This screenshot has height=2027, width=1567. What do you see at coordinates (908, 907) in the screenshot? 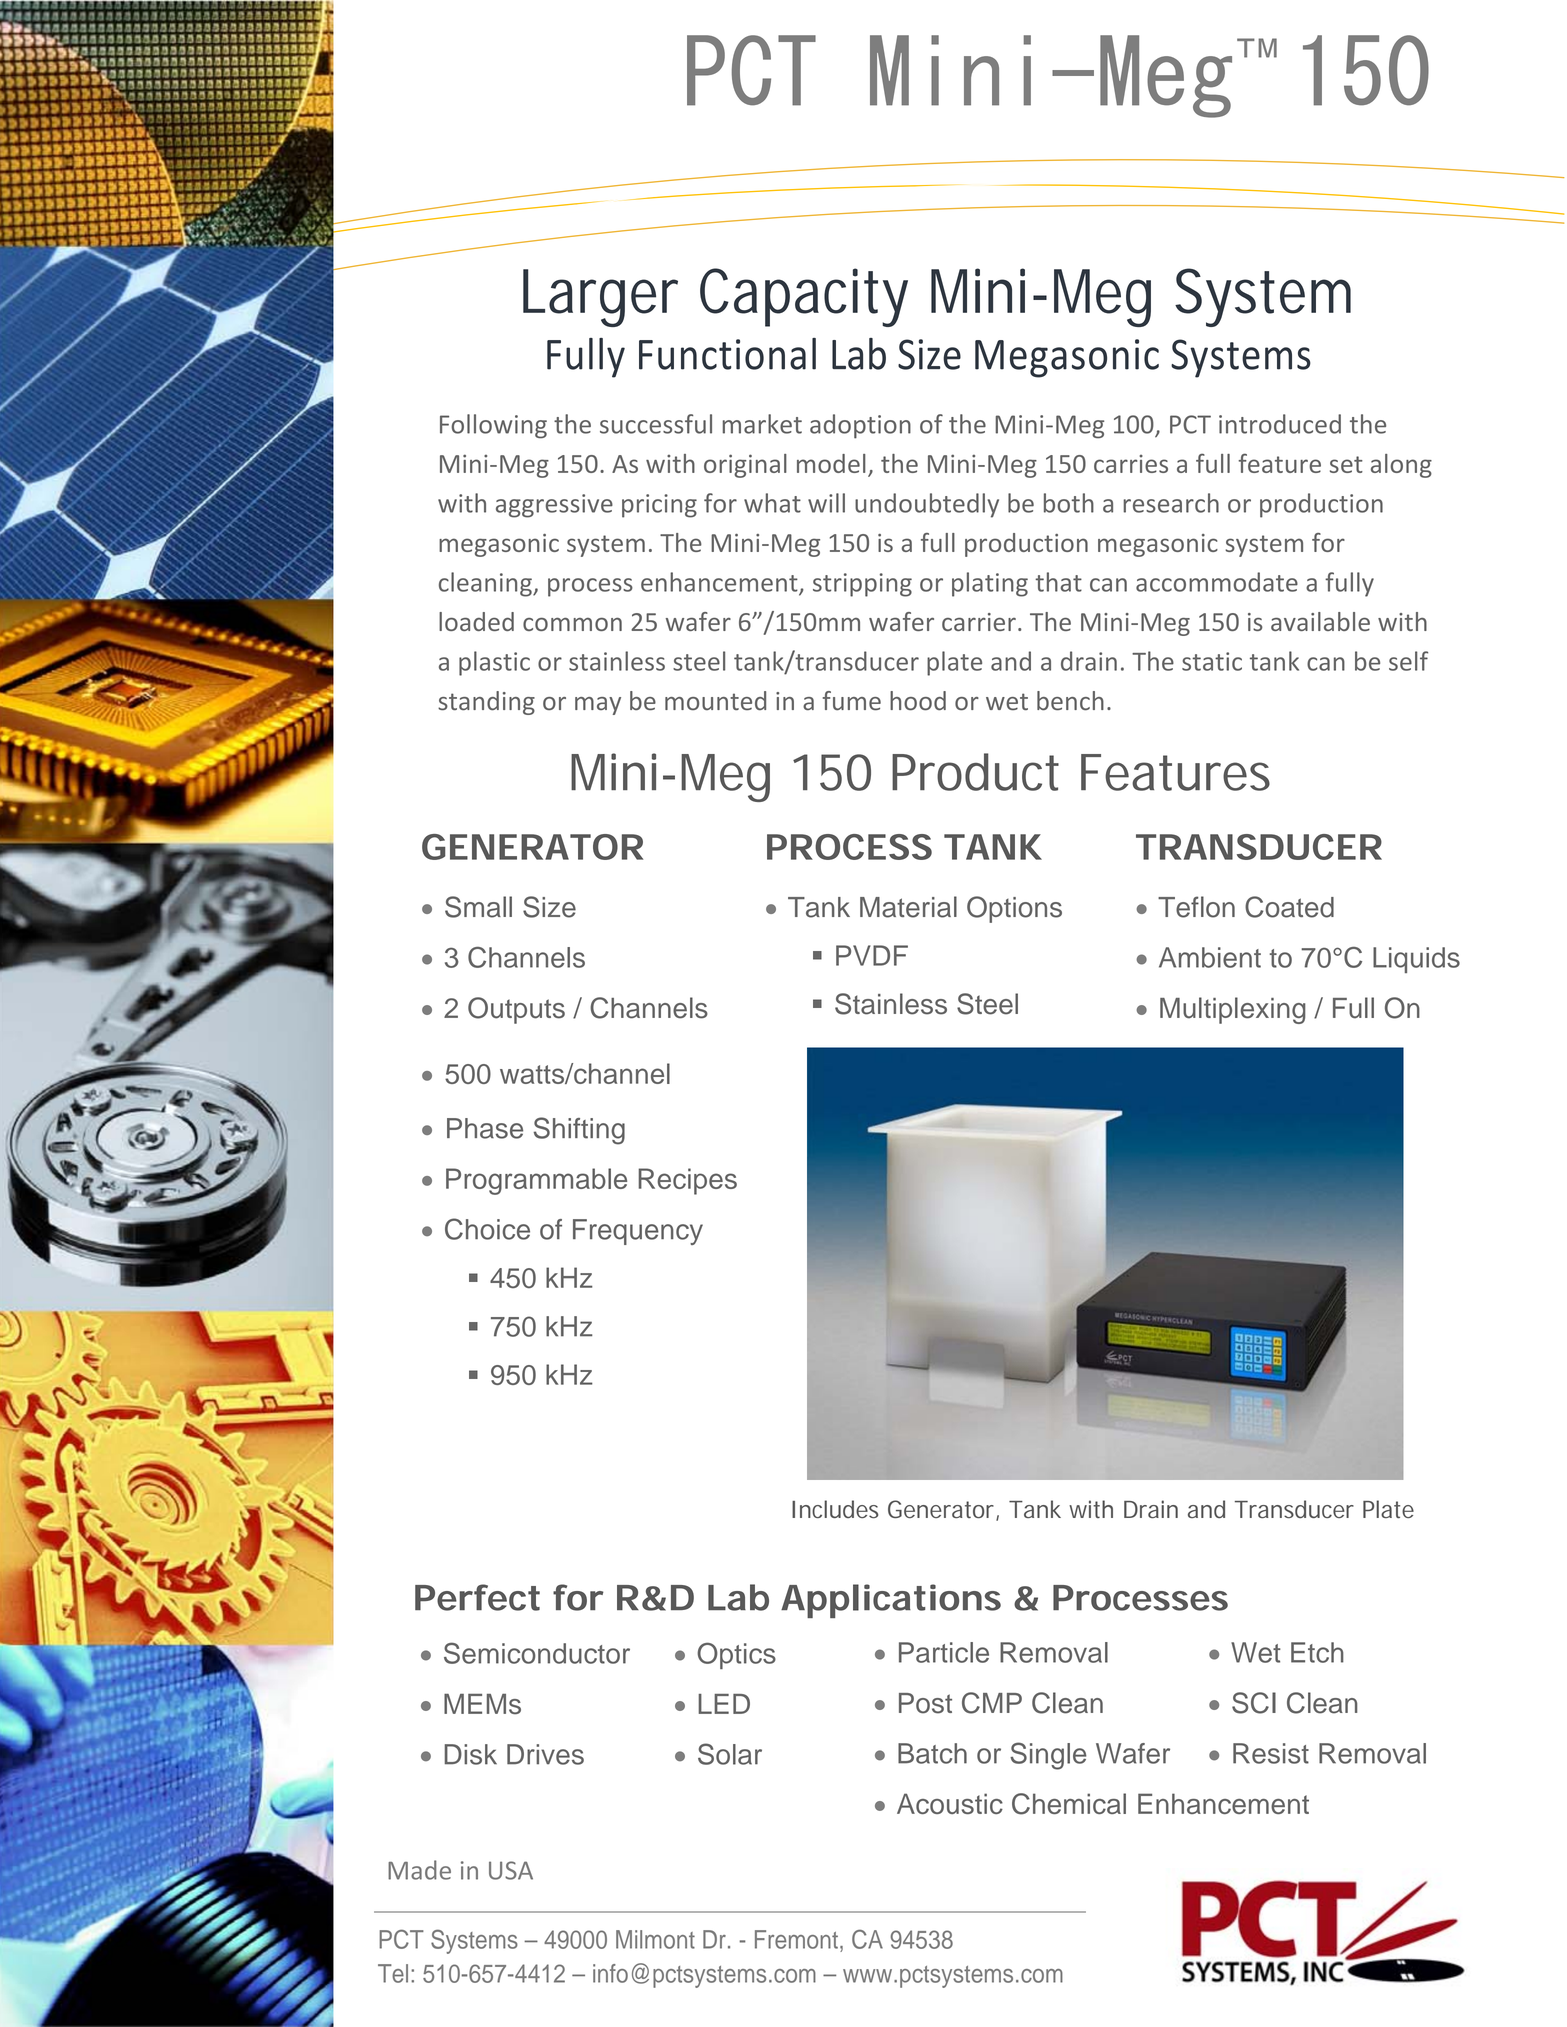
I see `Material` at bounding box center [908, 907].
